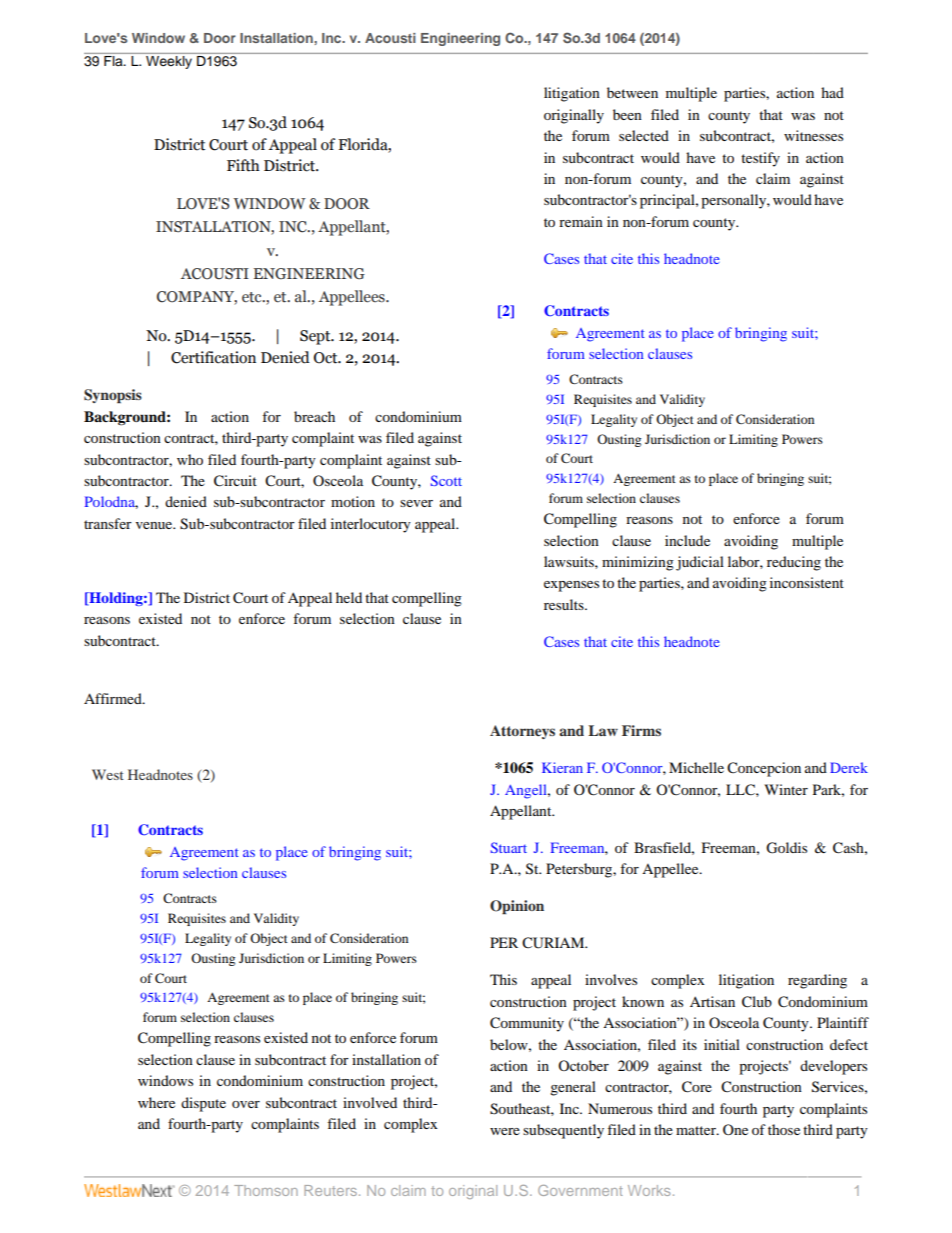  What do you see at coordinates (807, 582) in the image?
I see `inconsistent` at bounding box center [807, 582].
